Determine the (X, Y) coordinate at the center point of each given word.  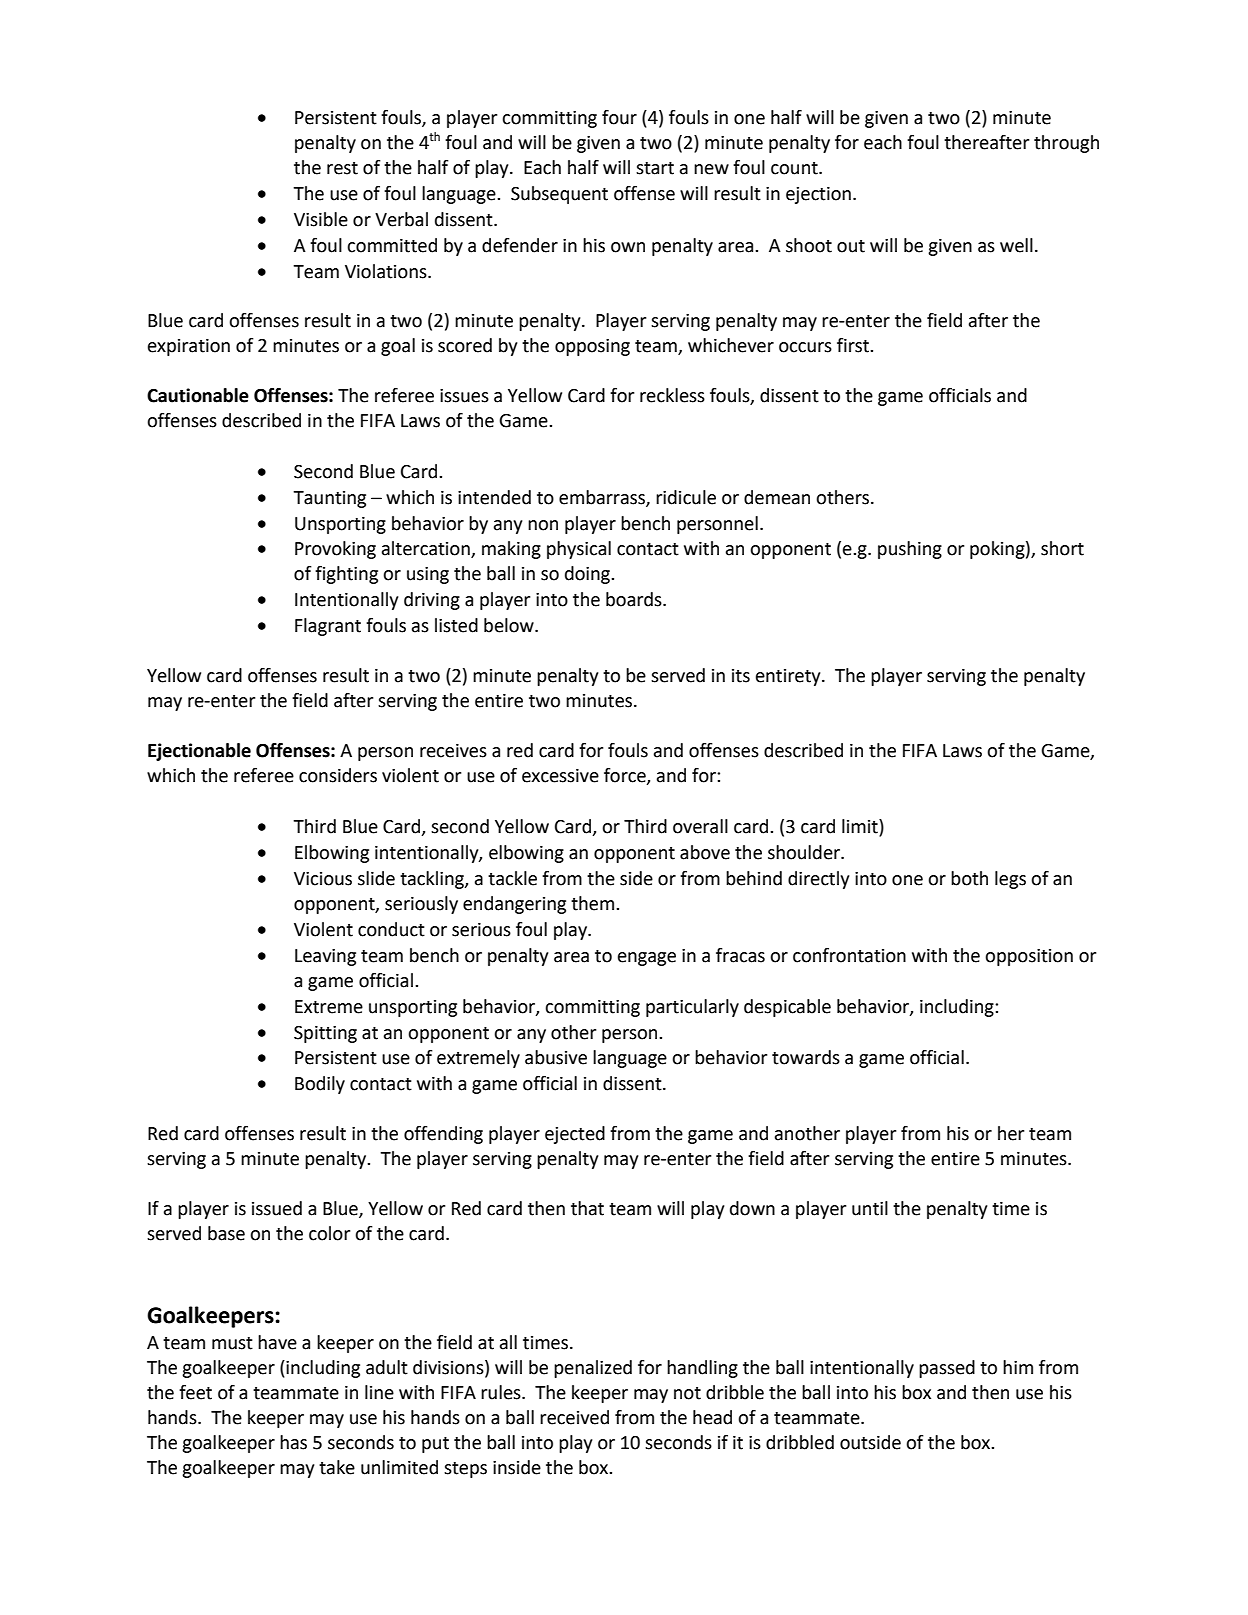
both (969, 878)
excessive (560, 776)
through (1066, 144)
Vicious (323, 879)
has (293, 1442)
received (574, 1417)
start (655, 168)
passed (947, 1369)
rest (342, 168)
